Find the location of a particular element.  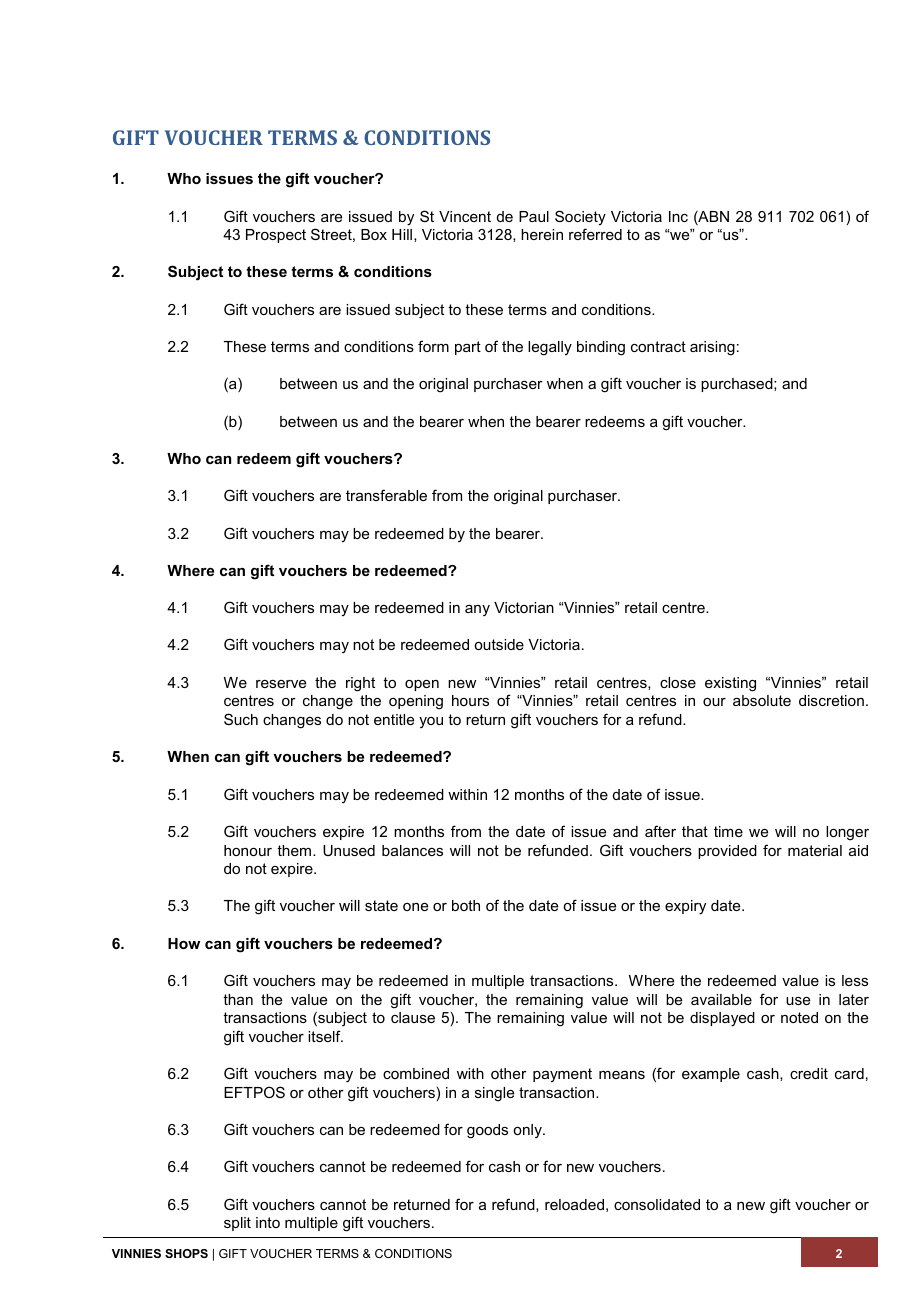

credit is located at coordinates (809, 1073).
